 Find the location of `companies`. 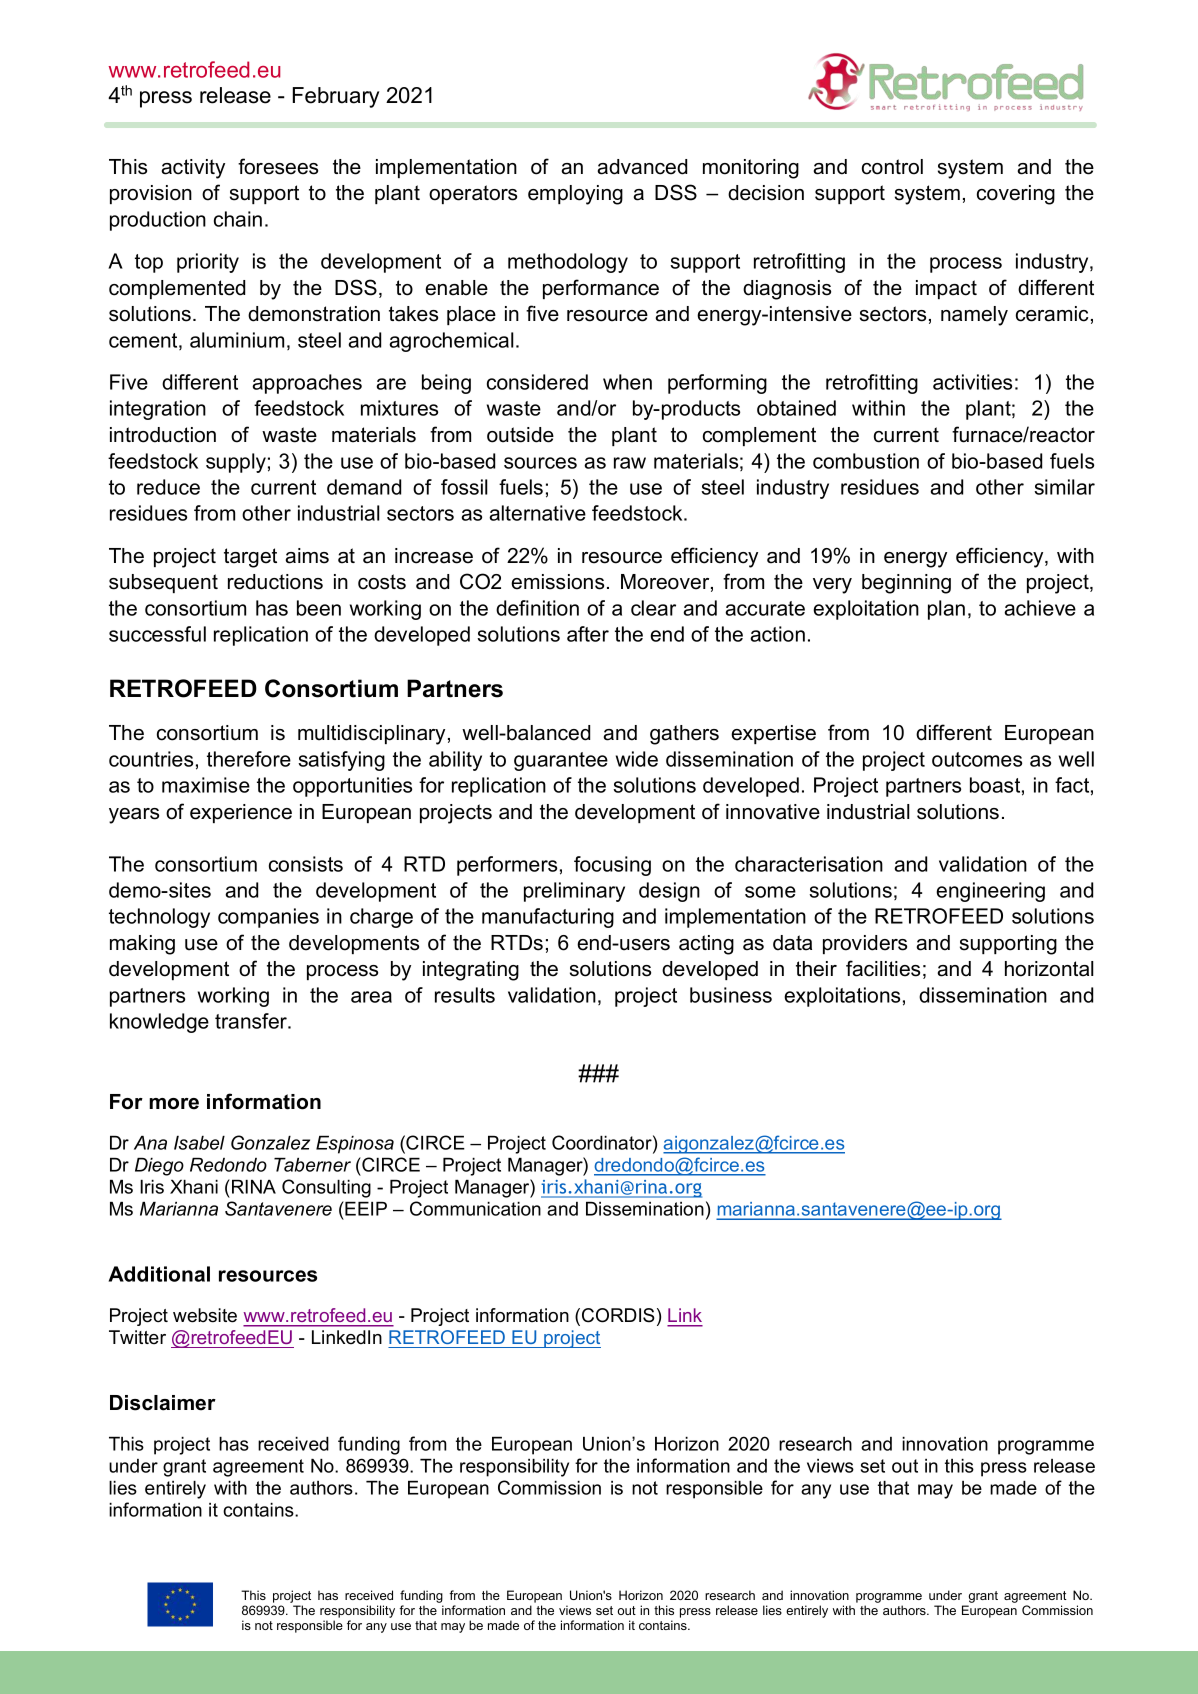

companies is located at coordinates (268, 918).
